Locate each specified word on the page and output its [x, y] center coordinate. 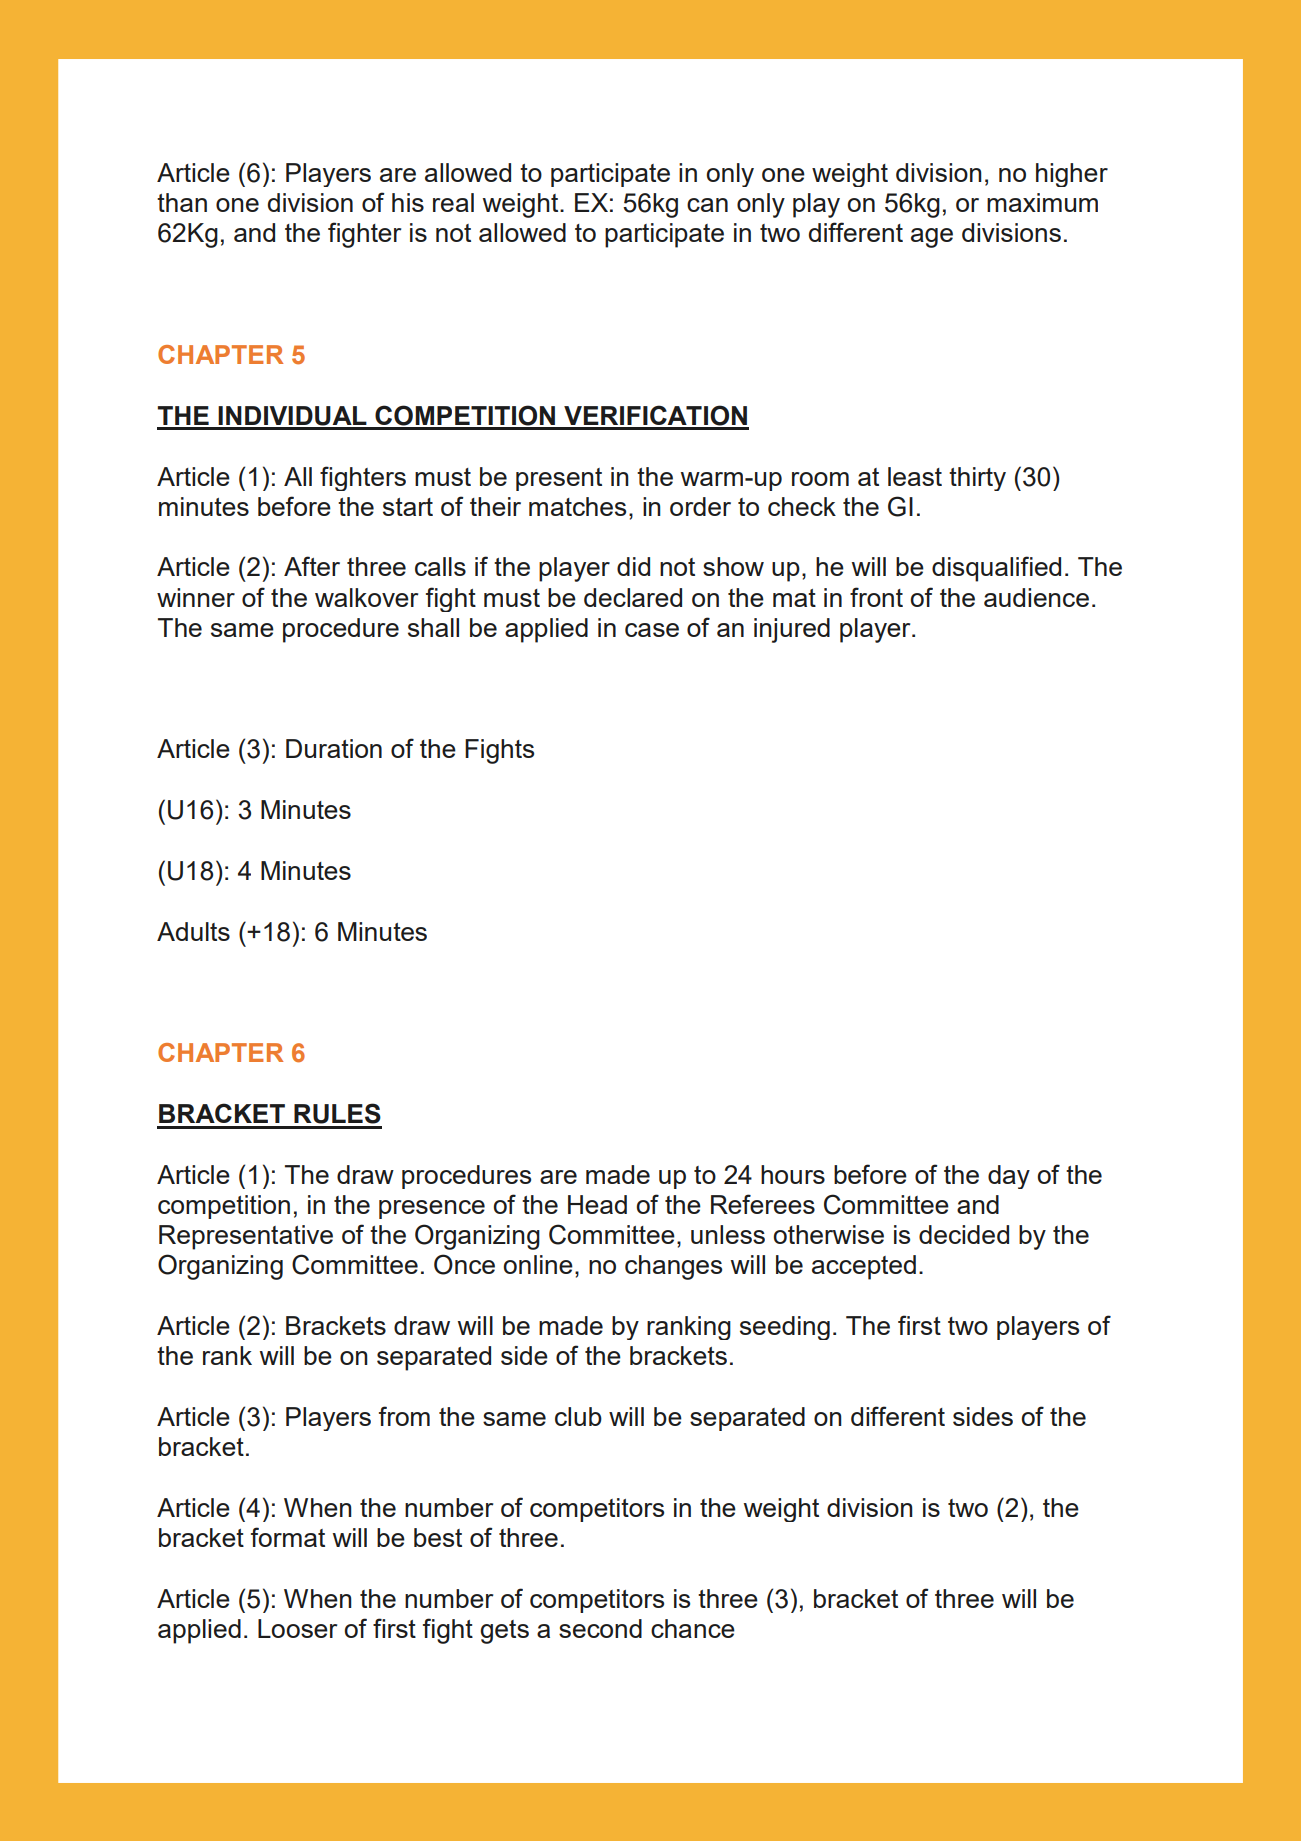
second [600, 1628]
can [707, 205]
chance [693, 1628]
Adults [193, 931]
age [932, 238]
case [652, 630]
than [182, 202]
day [1009, 1177]
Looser [297, 1628]
